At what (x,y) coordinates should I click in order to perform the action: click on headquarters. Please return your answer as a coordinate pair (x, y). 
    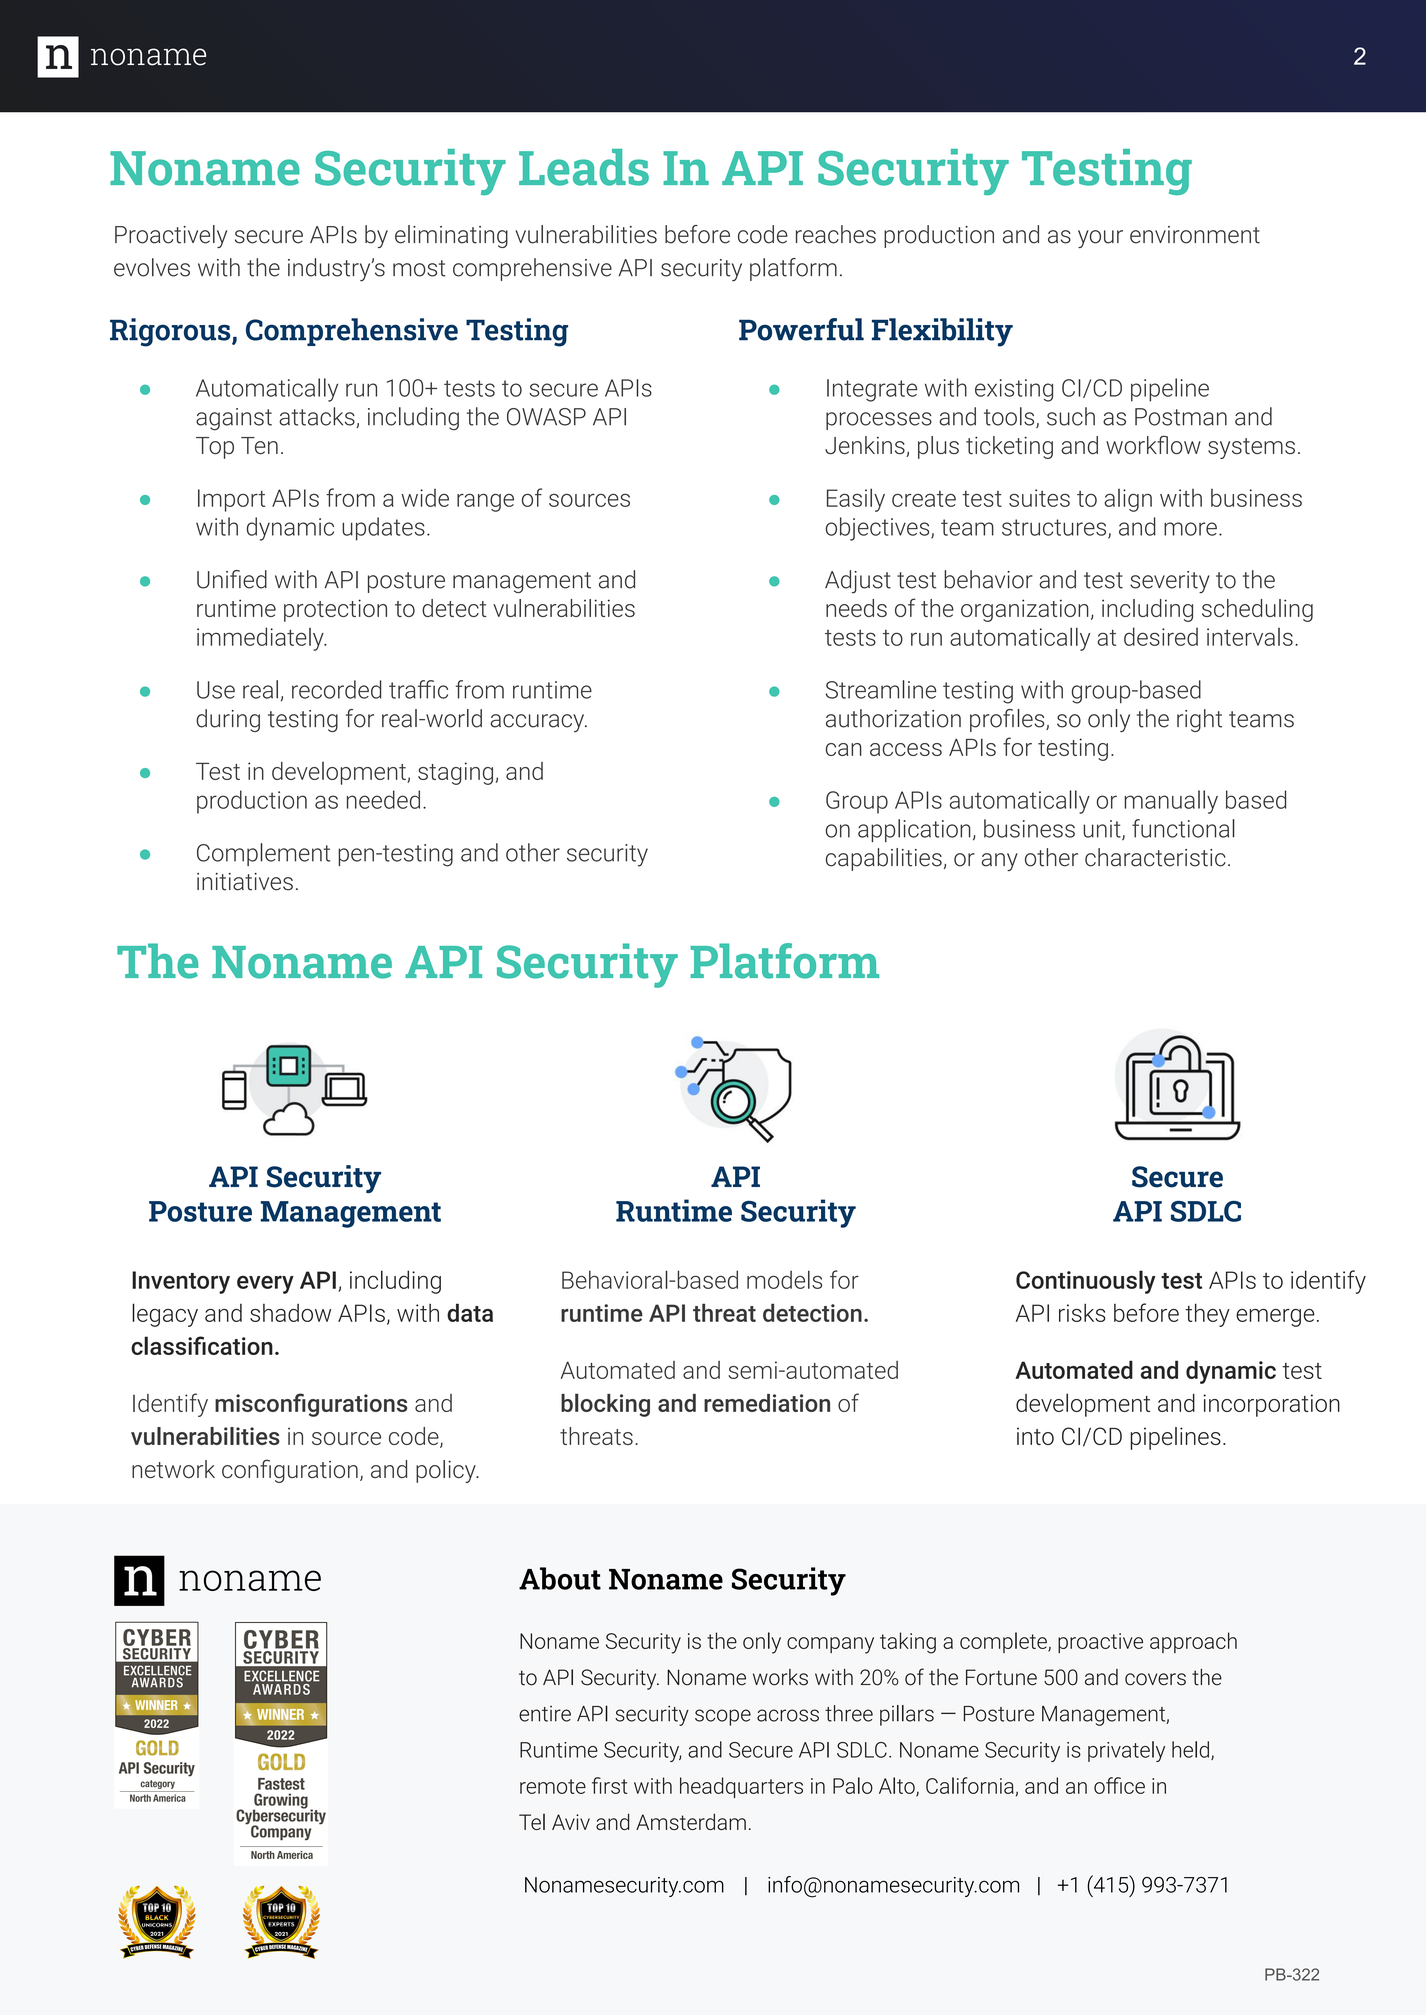
    Looking at the image, I should click on (741, 1787).
